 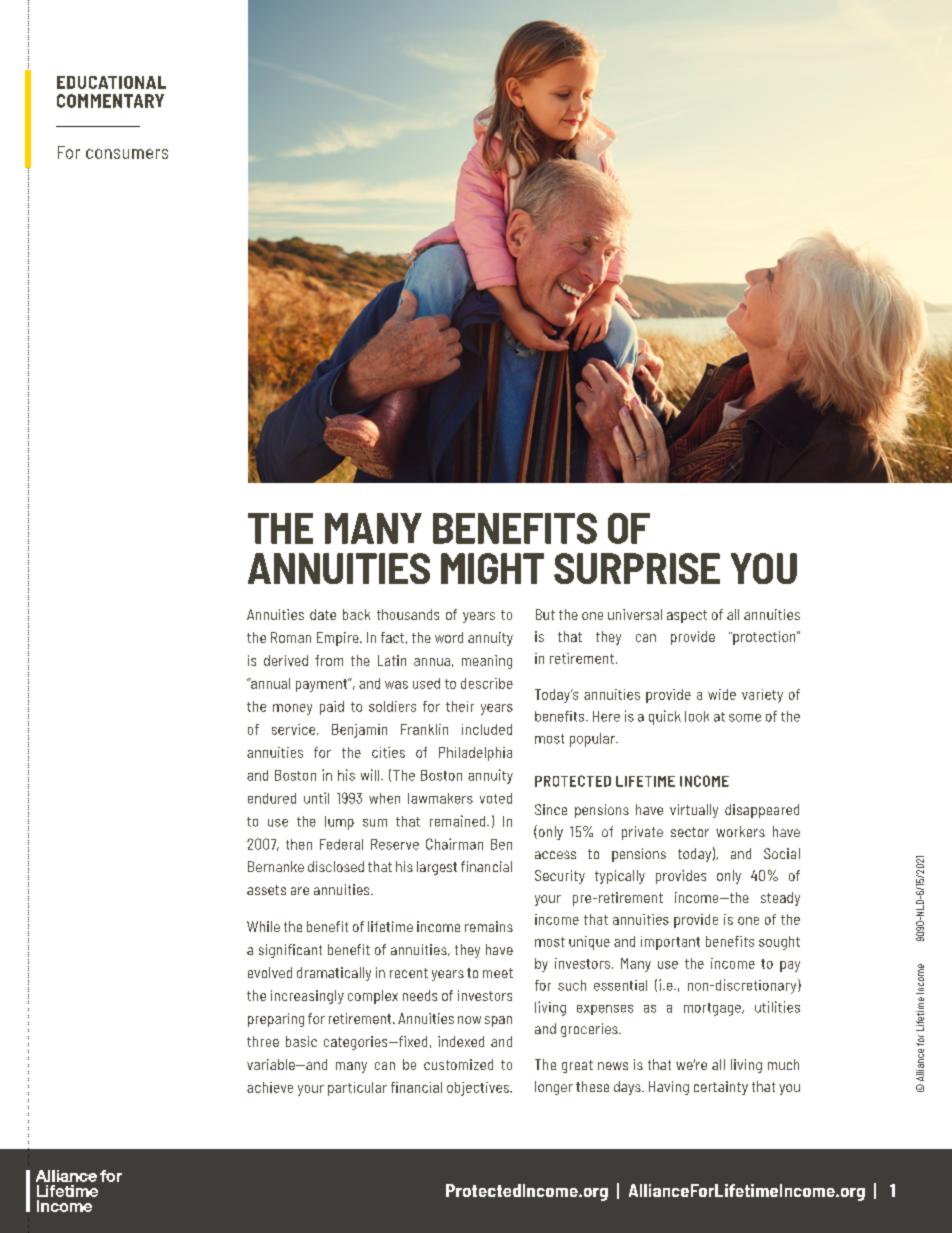 I want to click on customized, so click(x=458, y=1064).
